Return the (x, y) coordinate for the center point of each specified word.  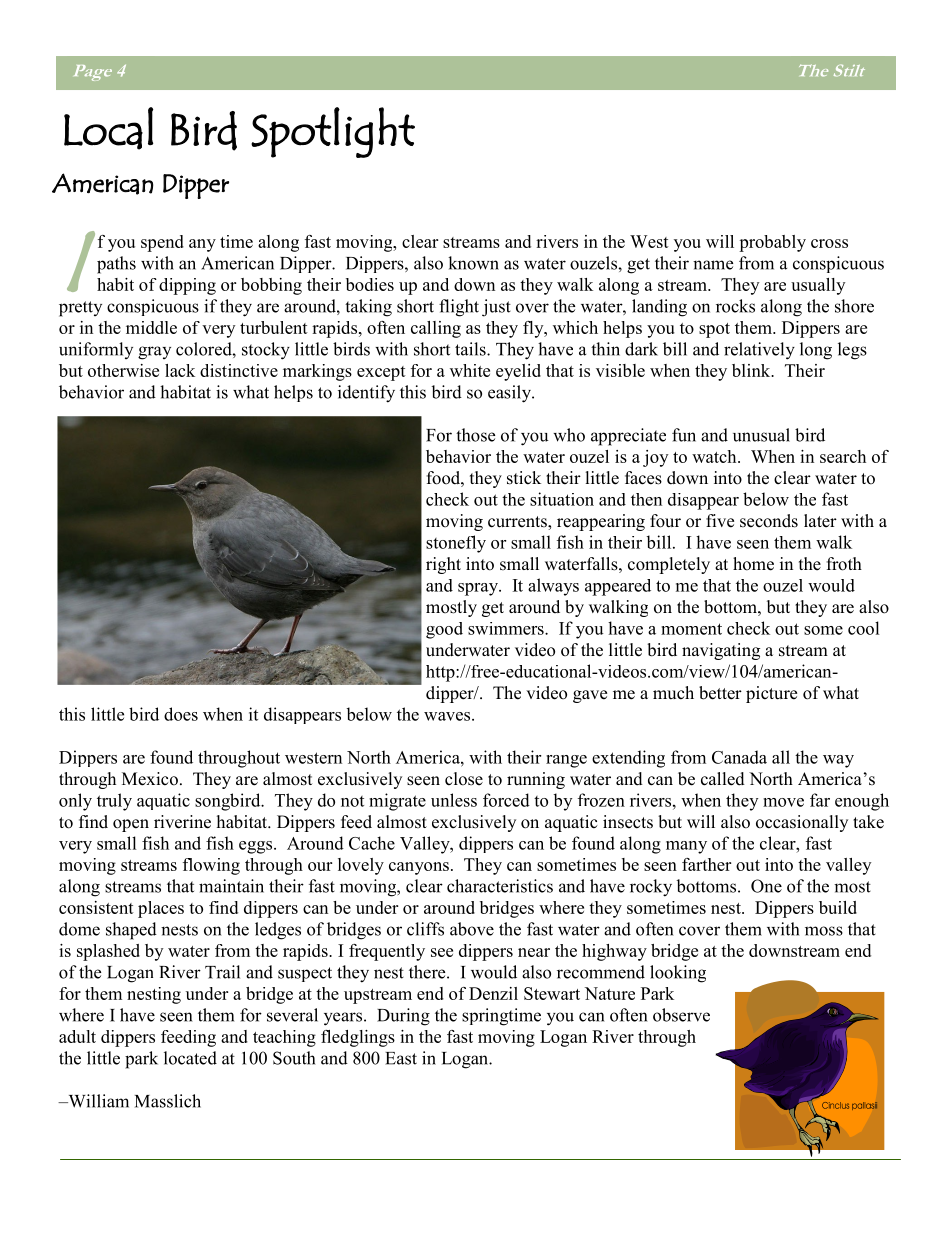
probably (772, 243)
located (190, 1058)
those (475, 435)
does (181, 714)
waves (447, 716)
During (403, 1017)
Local (108, 128)
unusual (761, 435)
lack (180, 370)
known (473, 263)
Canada (739, 757)
